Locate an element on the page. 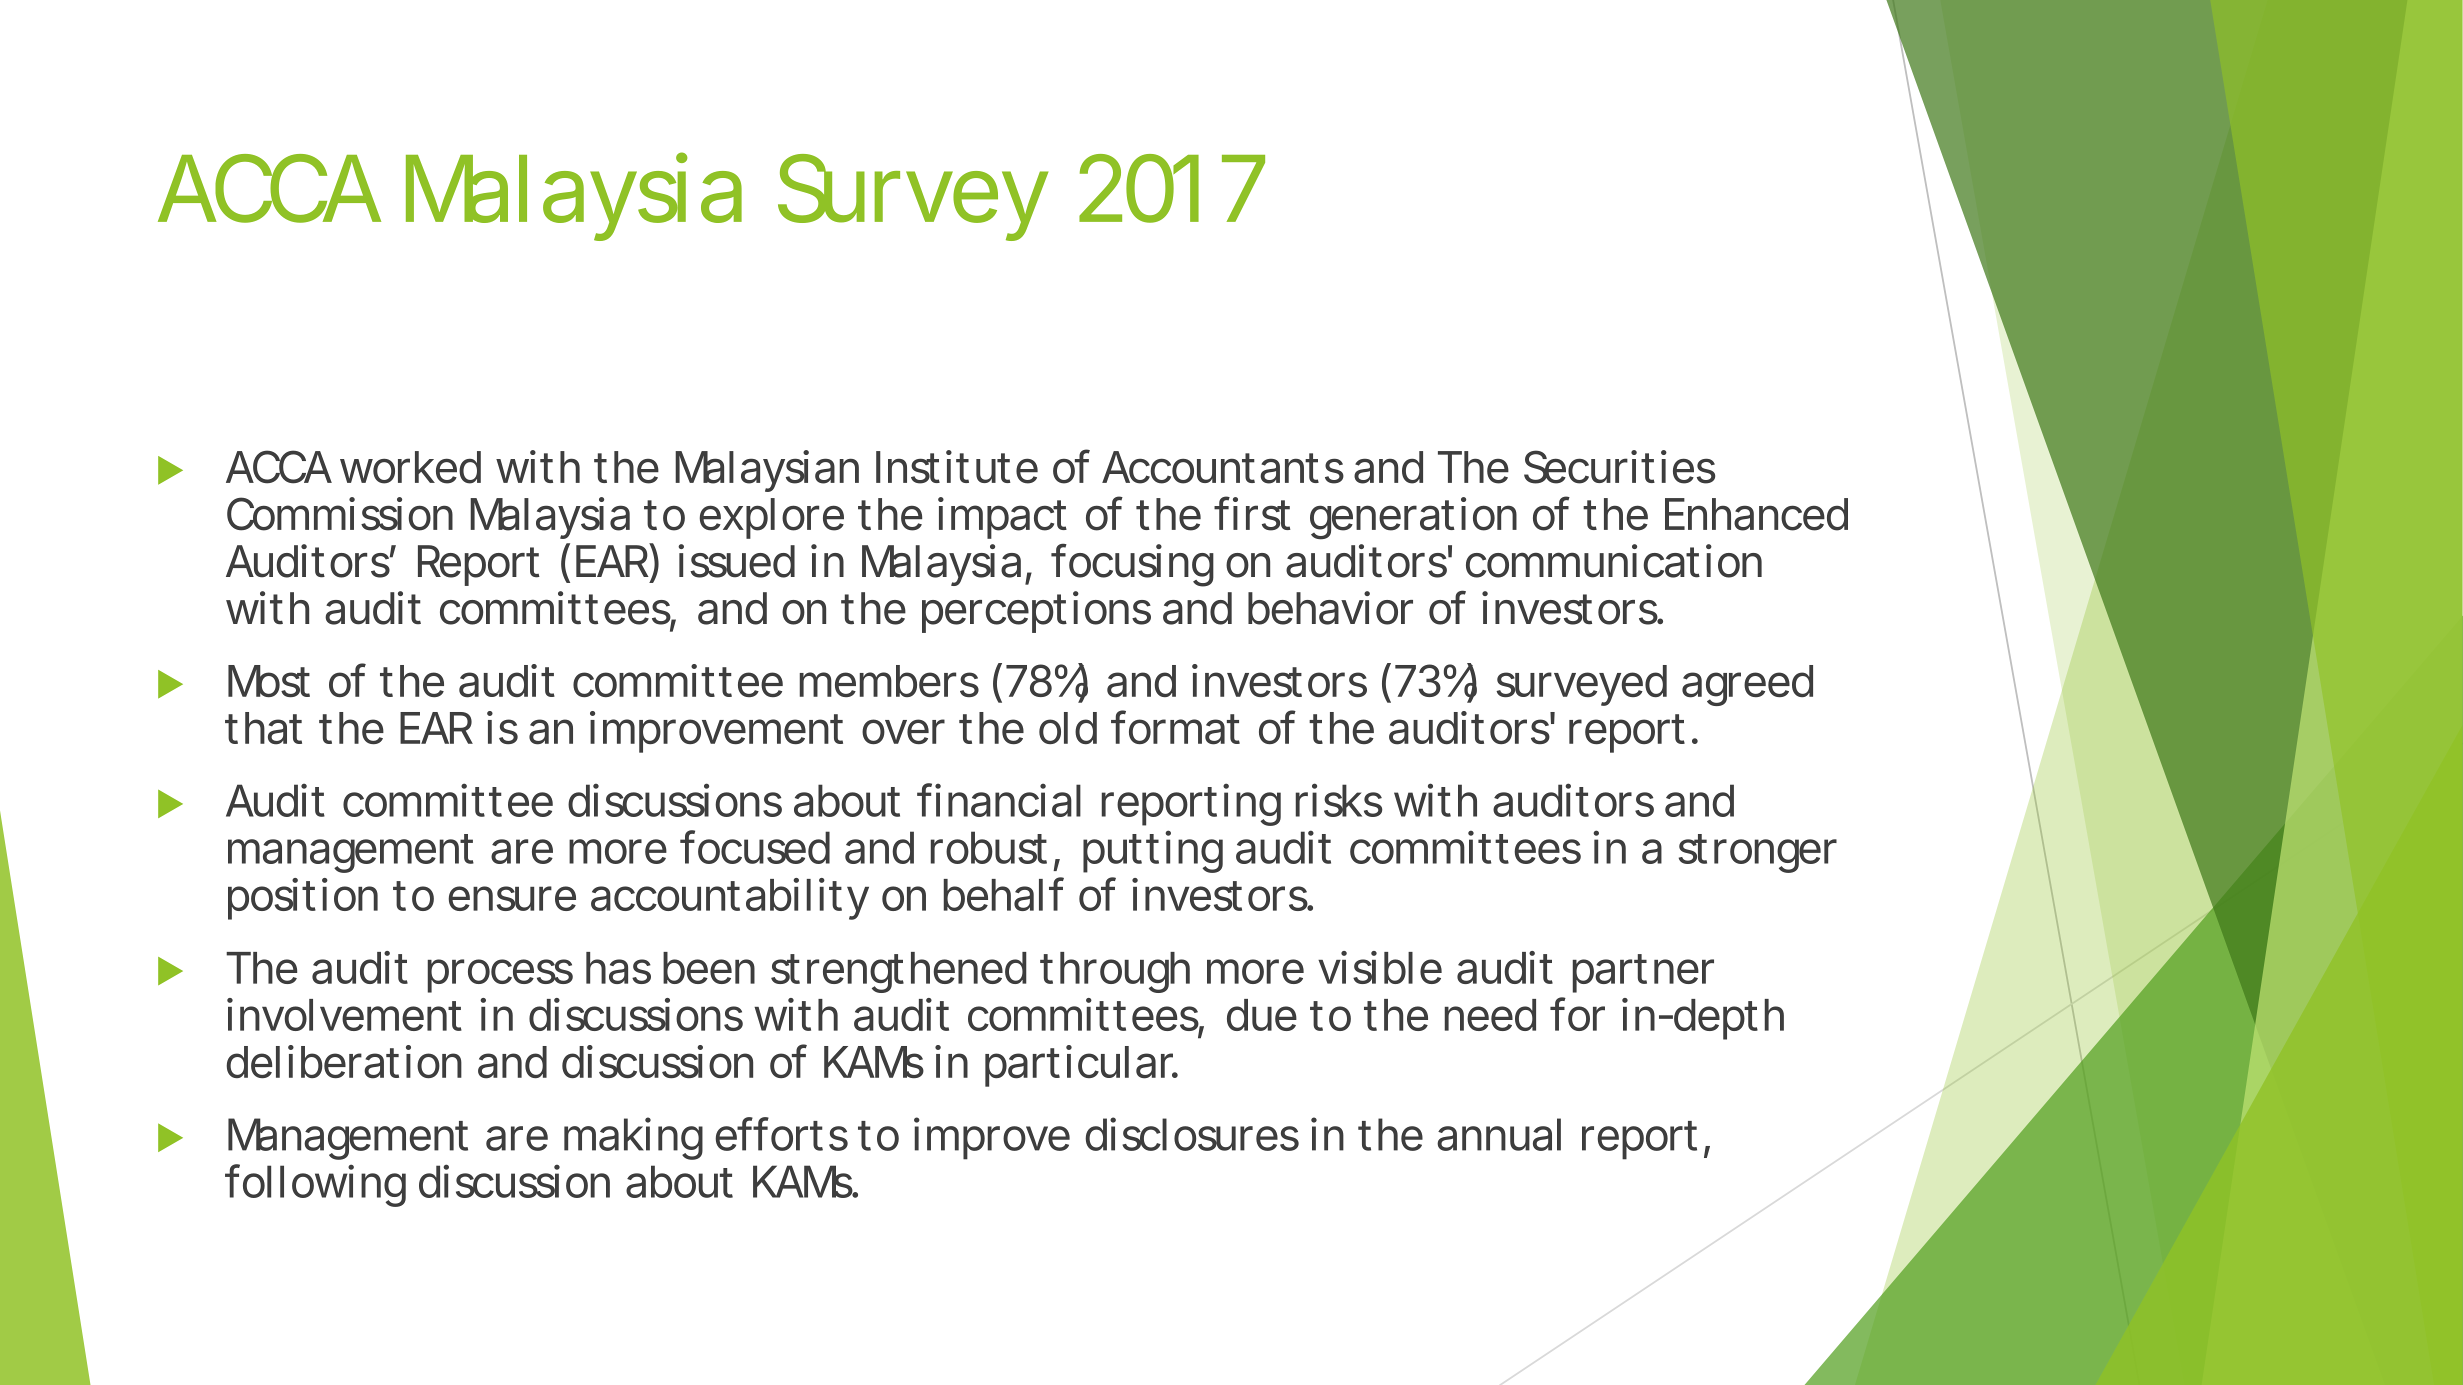 The image size is (2463, 1385). that is located at coordinates (264, 728).
